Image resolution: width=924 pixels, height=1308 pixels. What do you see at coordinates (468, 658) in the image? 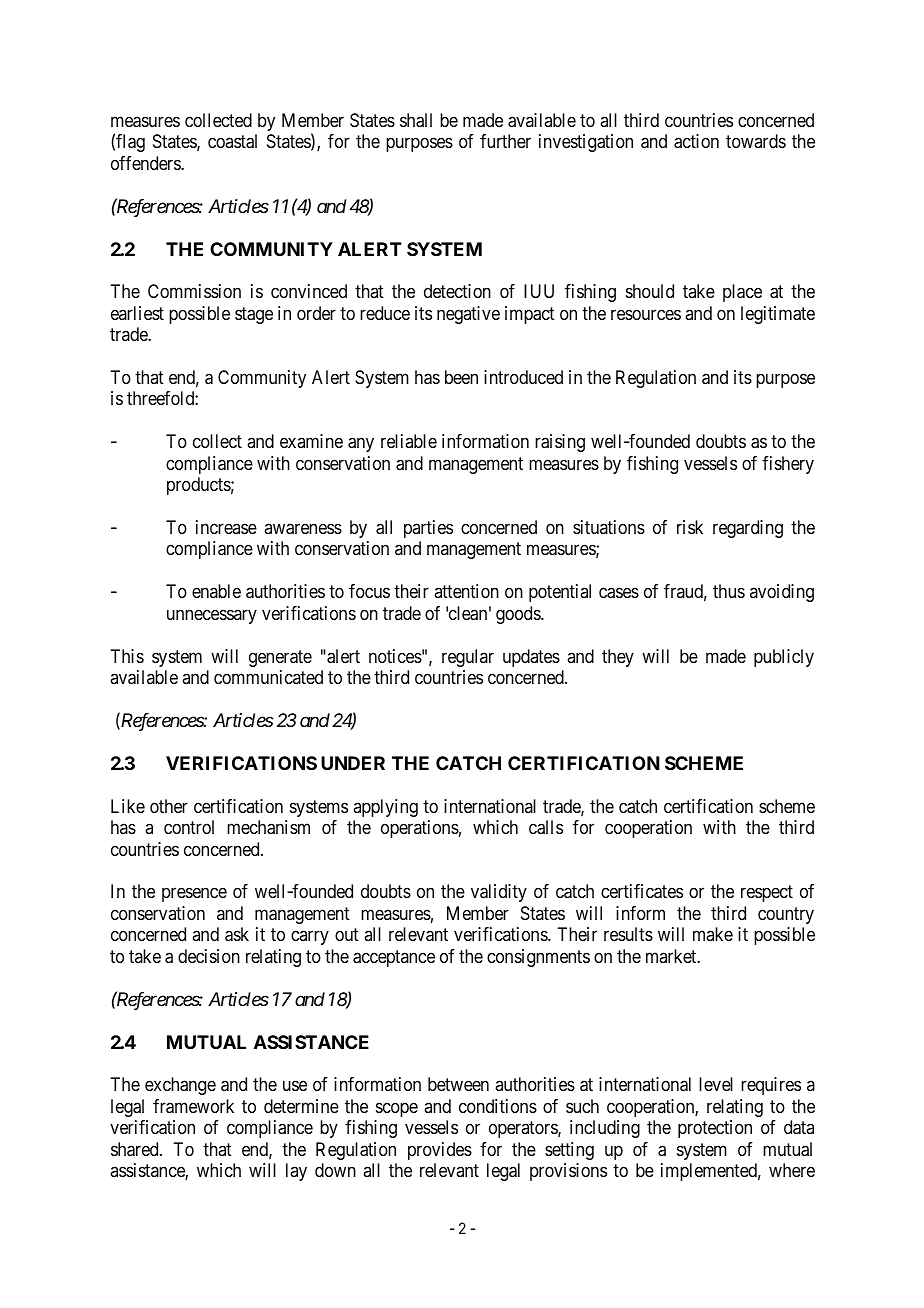
I see `regular` at bounding box center [468, 658].
